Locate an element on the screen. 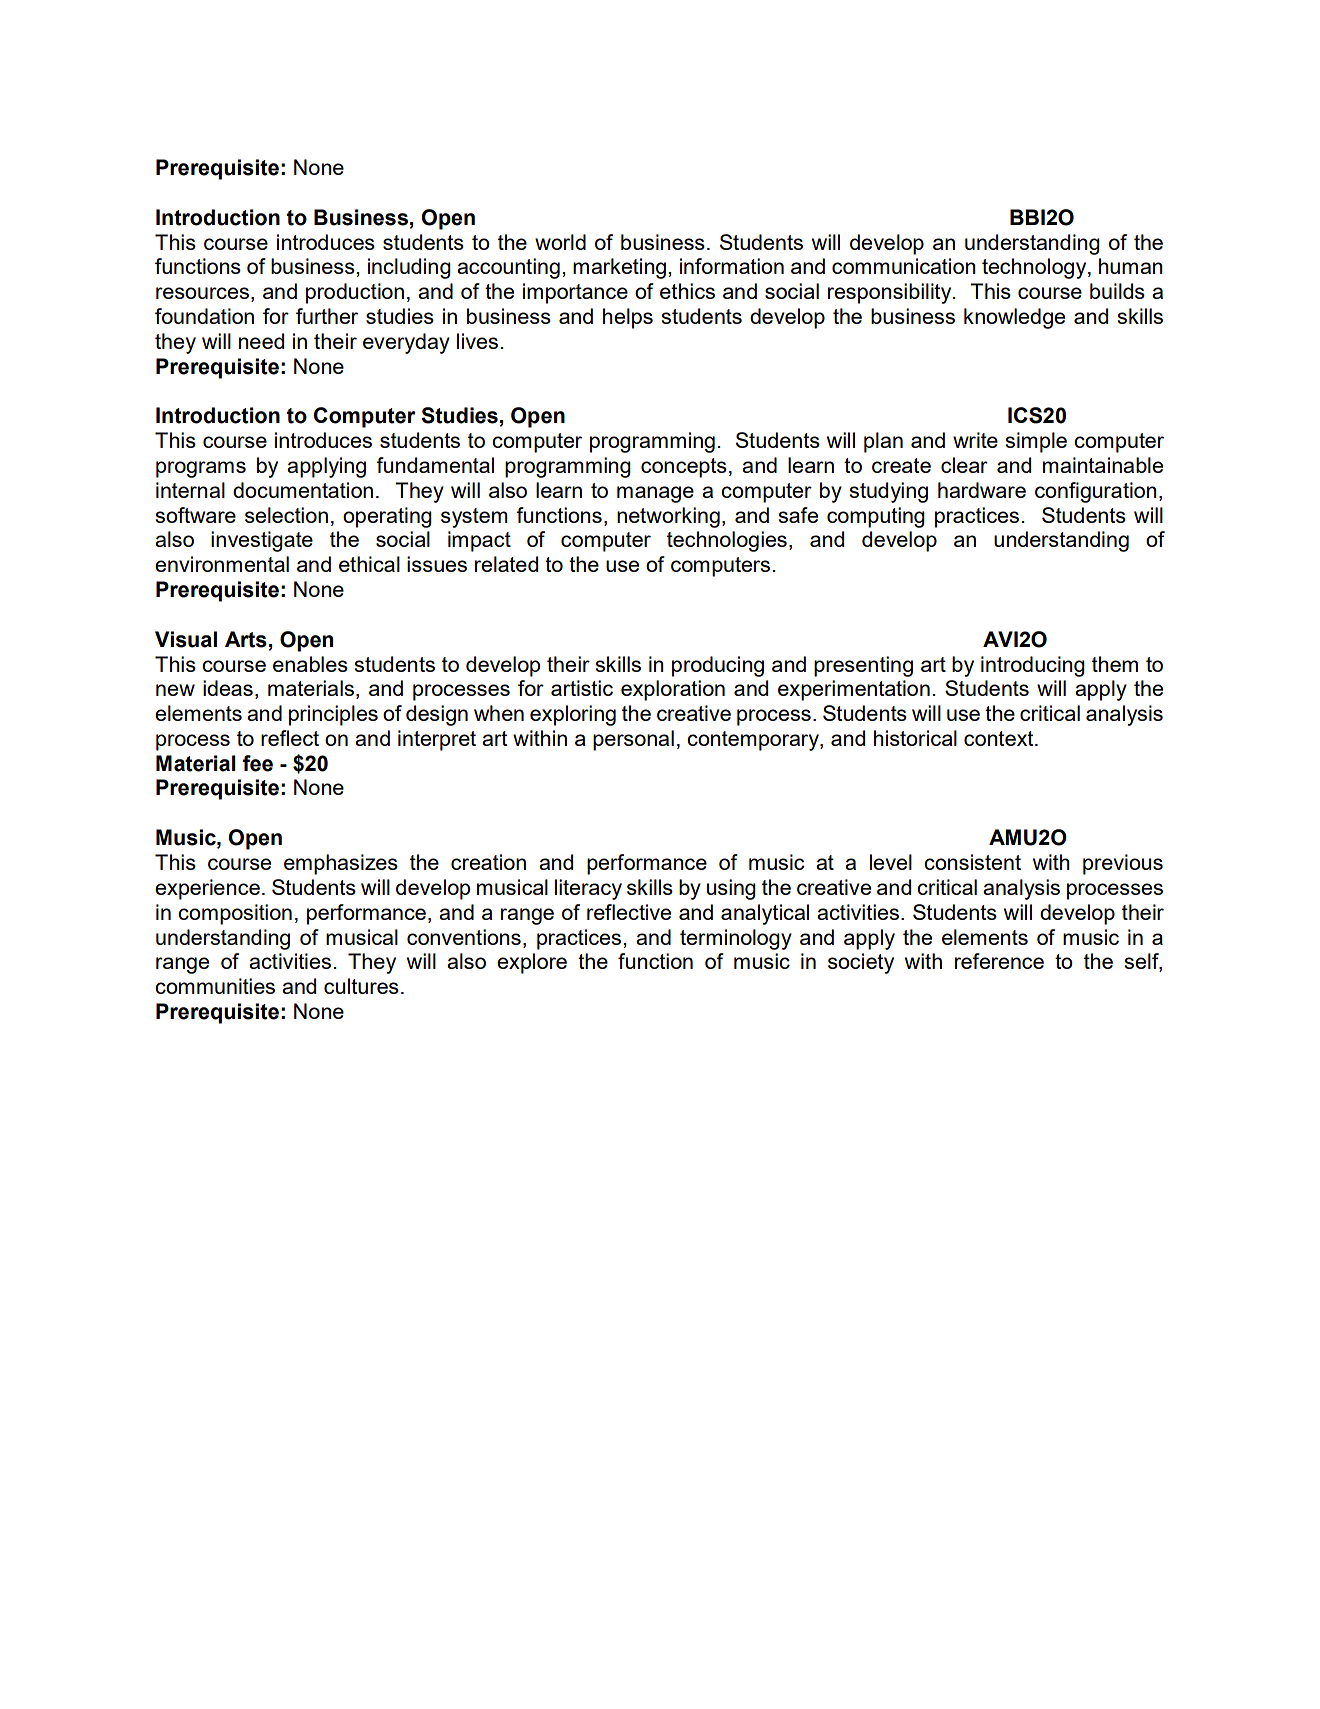 This screenshot has width=1320, height=1709. cultures is located at coordinates (361, 986).
